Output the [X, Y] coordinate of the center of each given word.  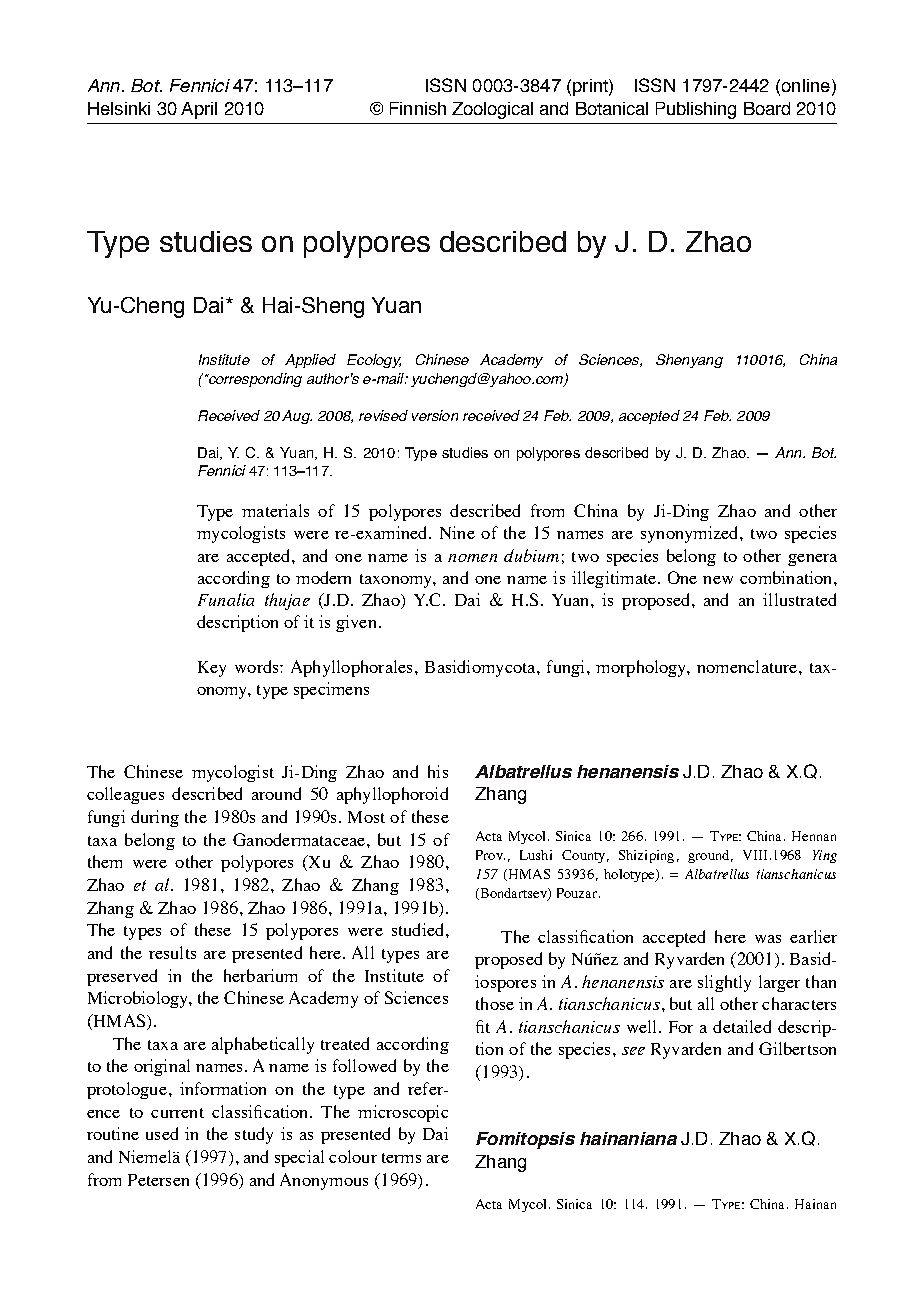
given [356, 623]
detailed [742, 1026]
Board [767, 108]
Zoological [492, 110]
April [199, 110]
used [162, 1133]
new [718, 580]
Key [212, 669]
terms [401, 1158]
